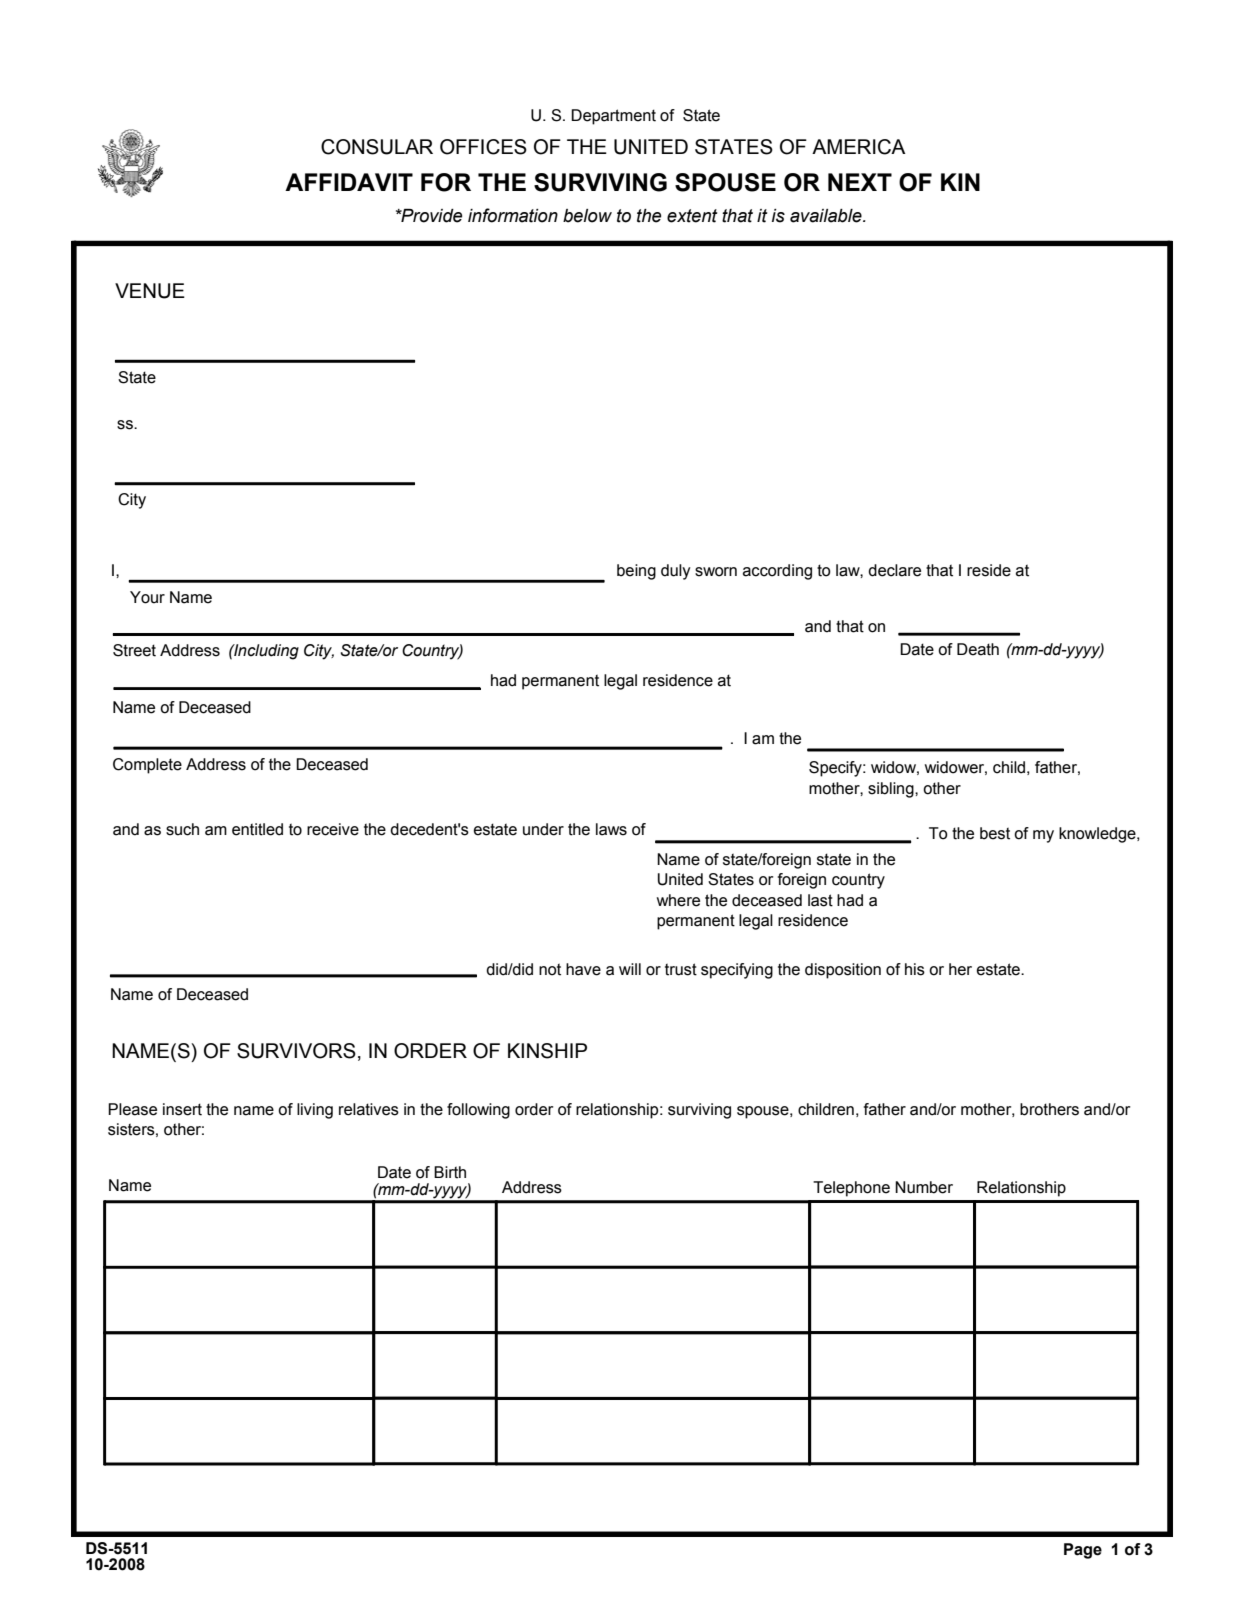  Describe the element at coordinates (349, 182) in the screenshot. I see `AFFIDAVIT` at that location.
